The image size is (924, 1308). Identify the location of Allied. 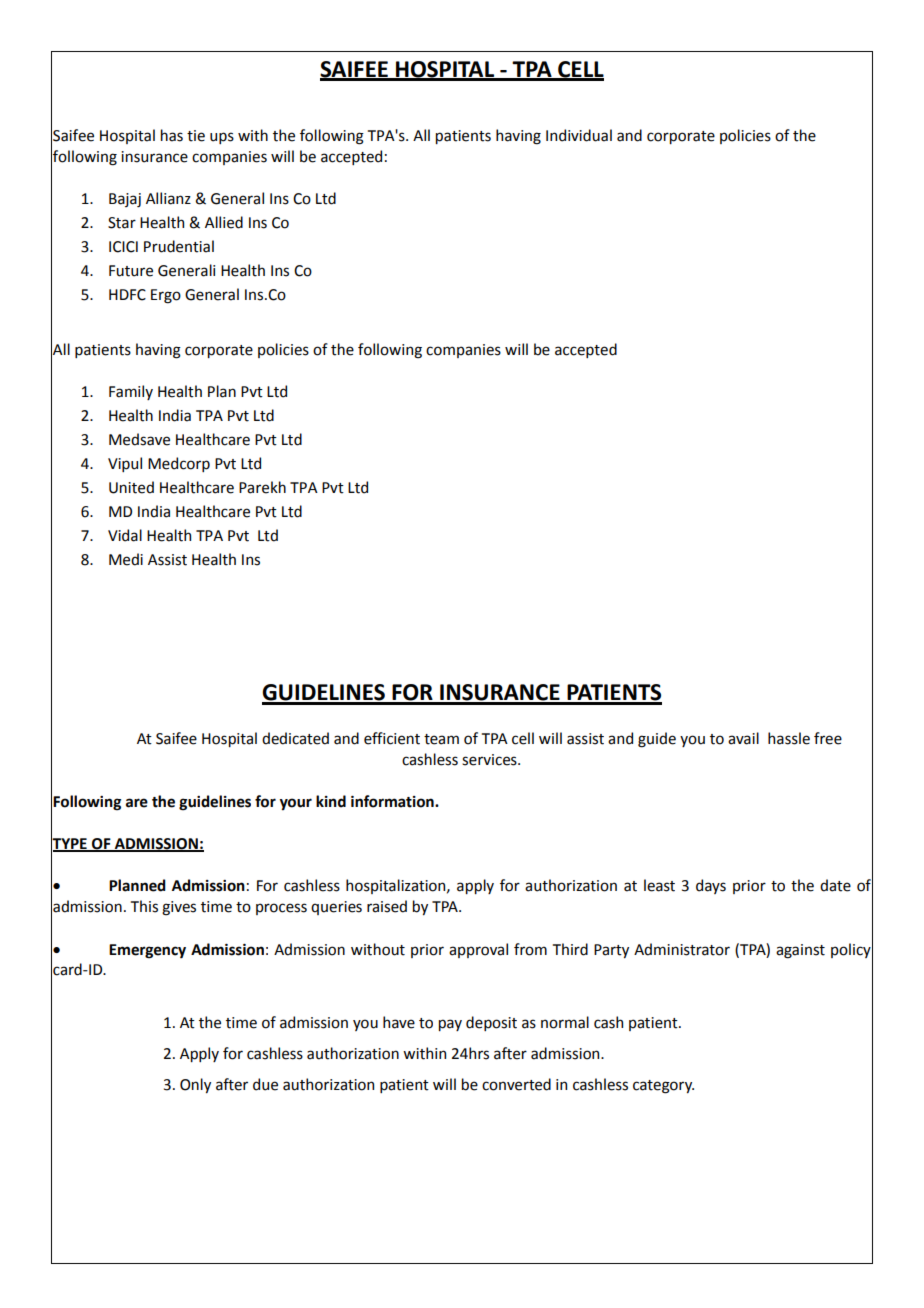
(224, 222).
